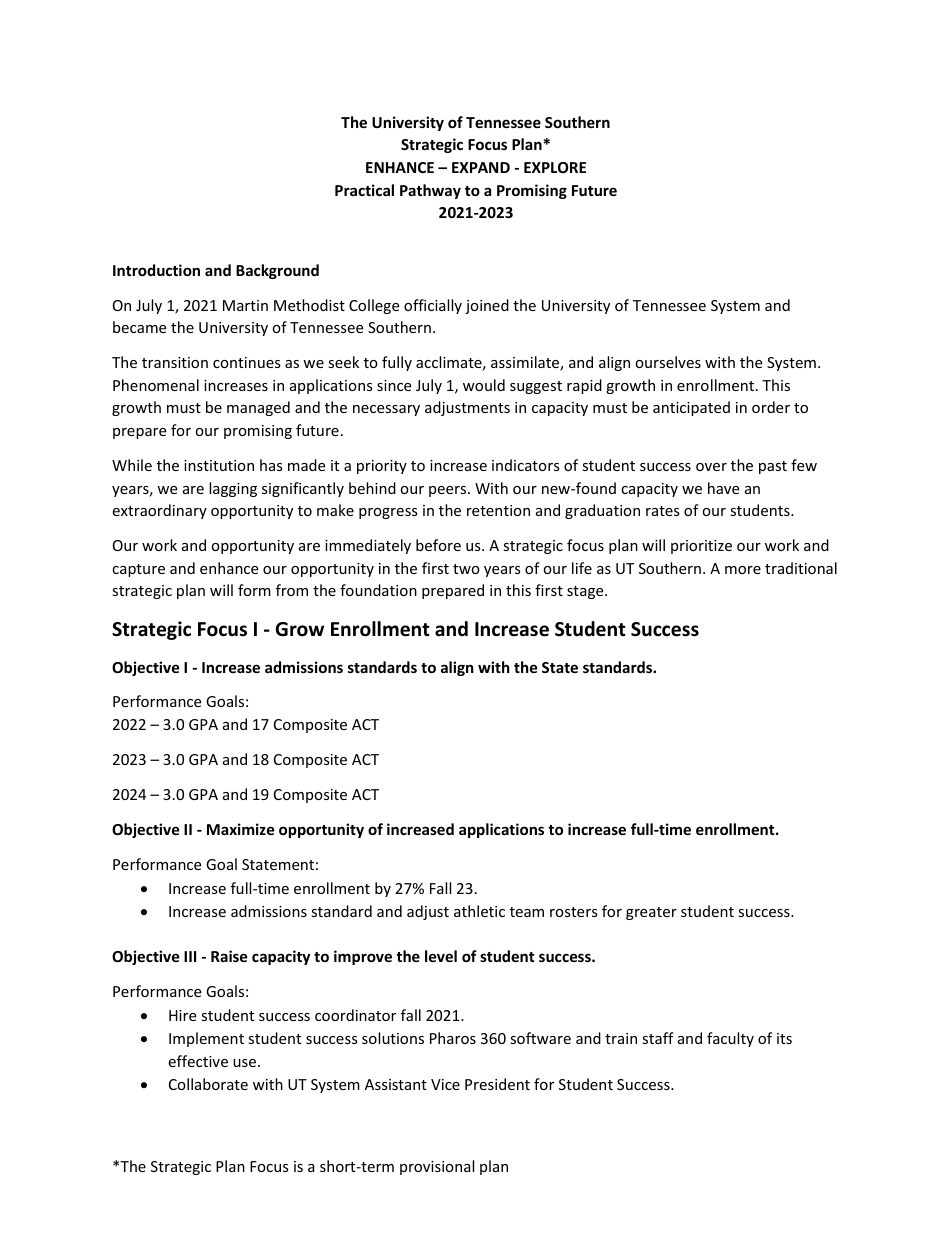 Image resolution: width=952 pixels, height=1233 pixels. What do you see at coordinates (730, 1039) in the image?
I see `faculty` at bounding box center [730, 1039].
